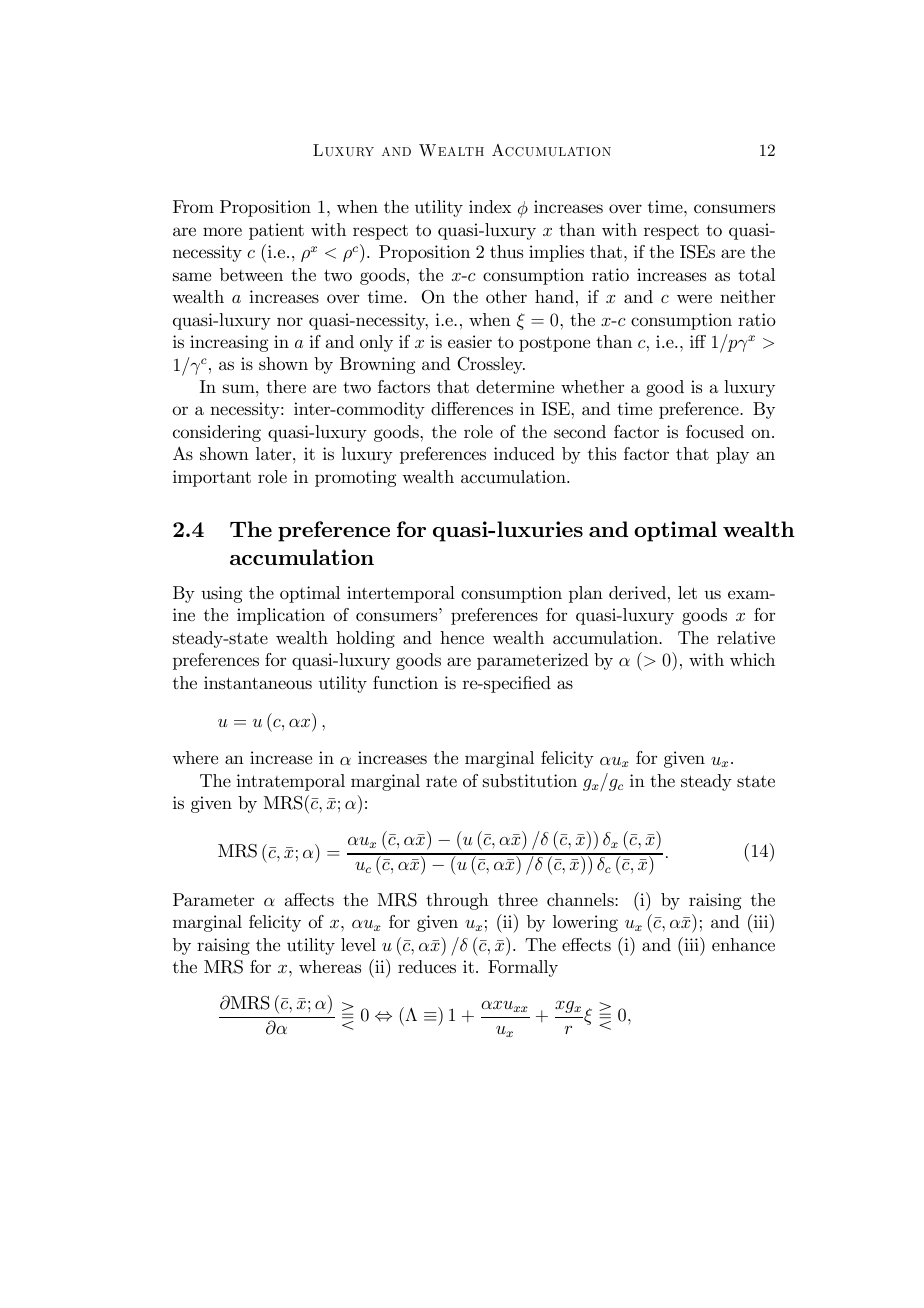 The width and height of the page is (924, 1308). I want to click on total, so click(756, 274).
